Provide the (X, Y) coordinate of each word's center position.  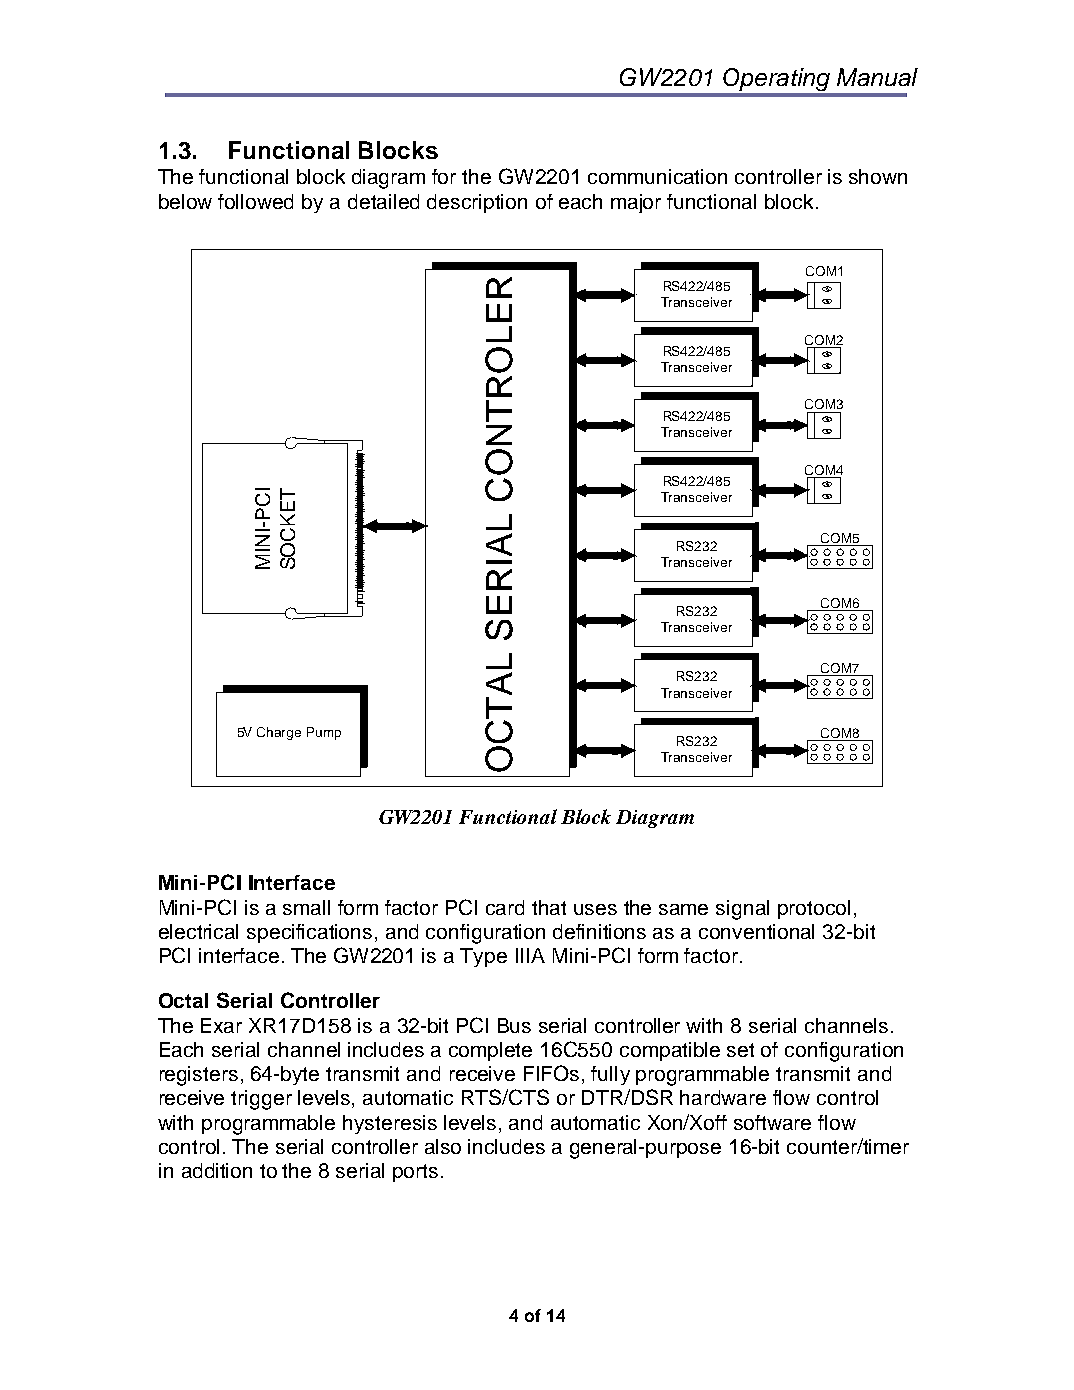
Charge (279, 733)
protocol (814, 909)
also (443, 1146)
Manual (877, 77)
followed (255, 201)
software (772, 1122)
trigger (261, 1100)
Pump (324, 733)
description (477, 203)
